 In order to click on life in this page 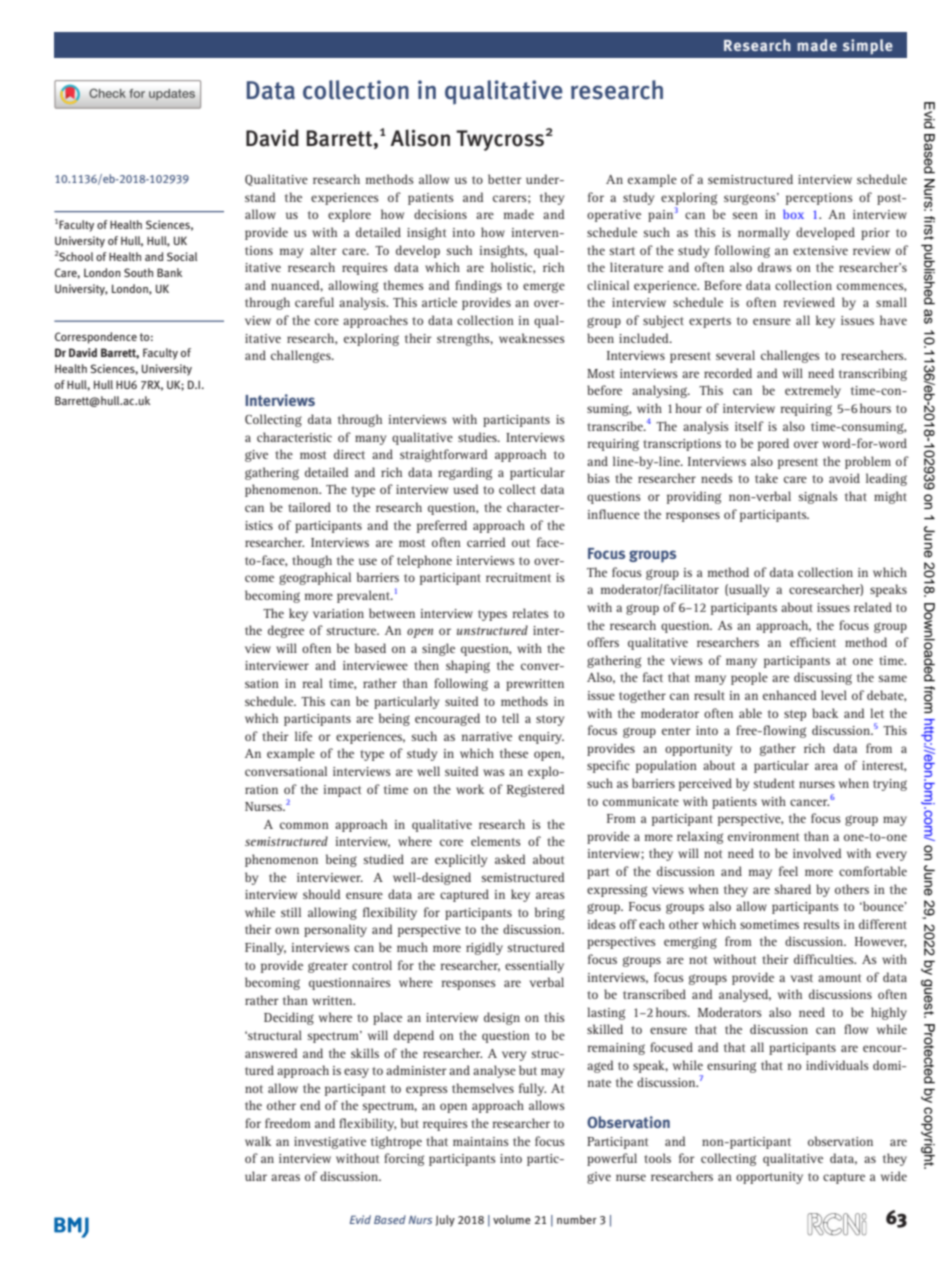, I will do `click(303, 736)`.
